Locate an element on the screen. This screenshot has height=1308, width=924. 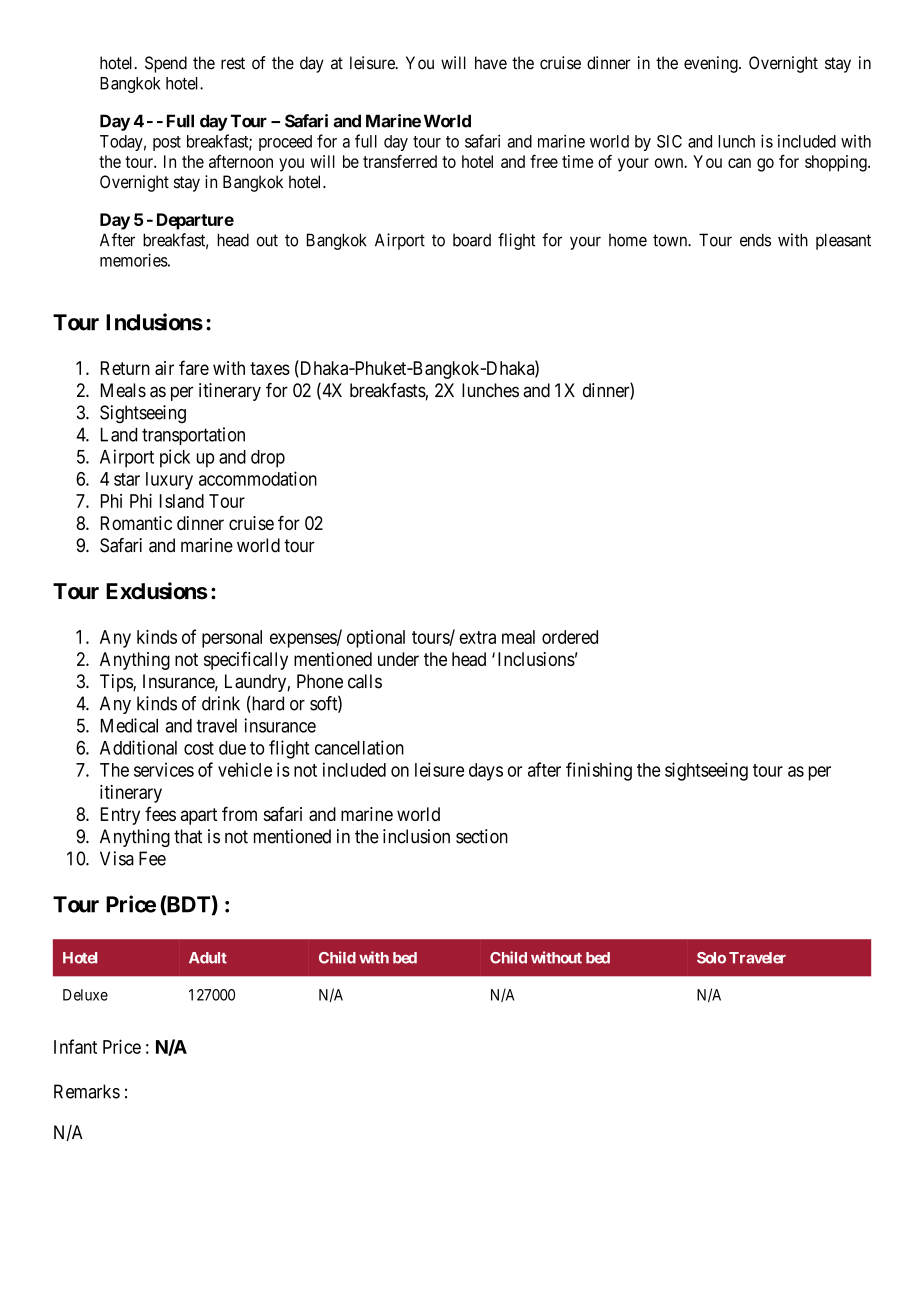
have is located at coordinates (491, 63).
